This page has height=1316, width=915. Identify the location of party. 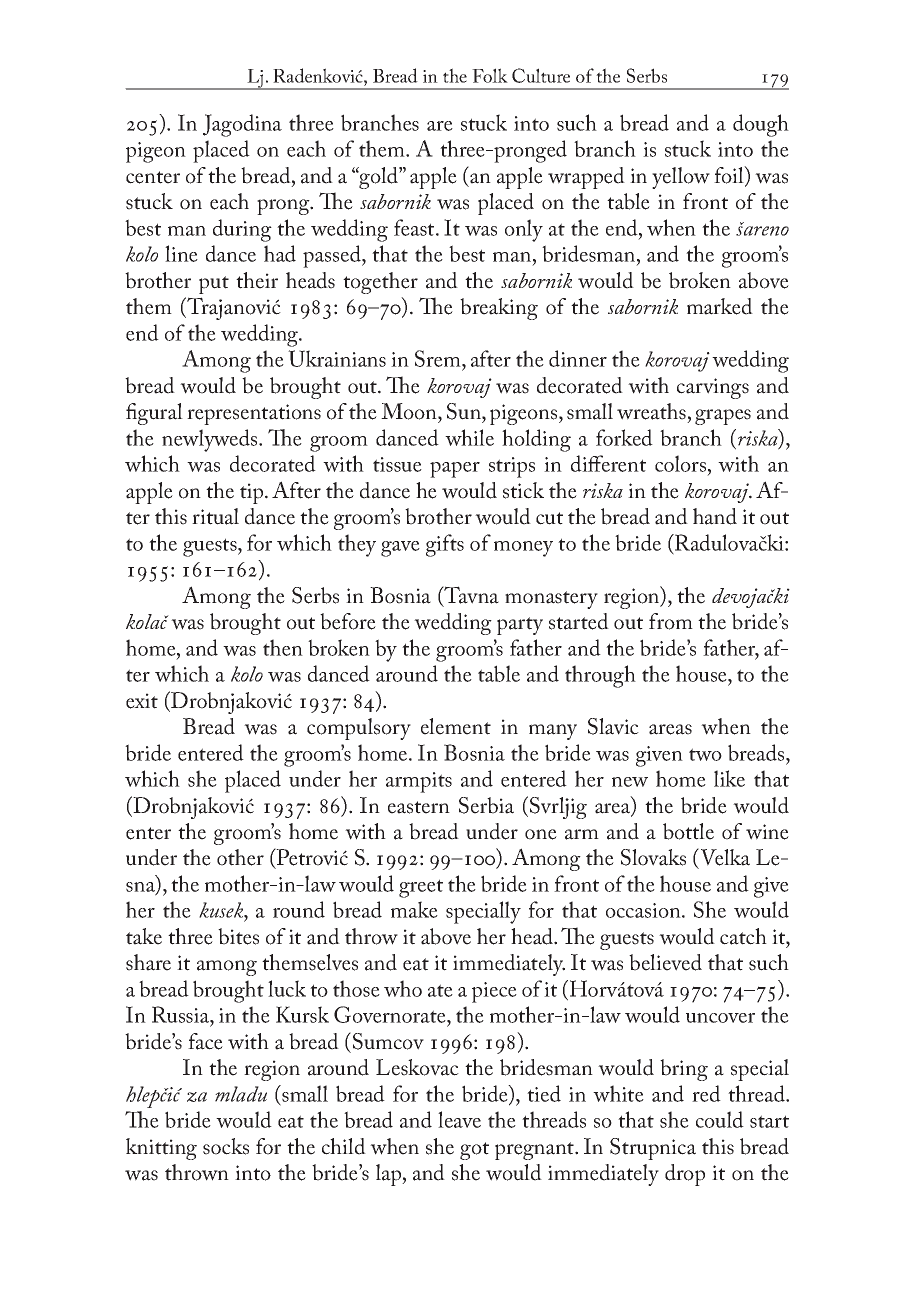
(520, 626).
